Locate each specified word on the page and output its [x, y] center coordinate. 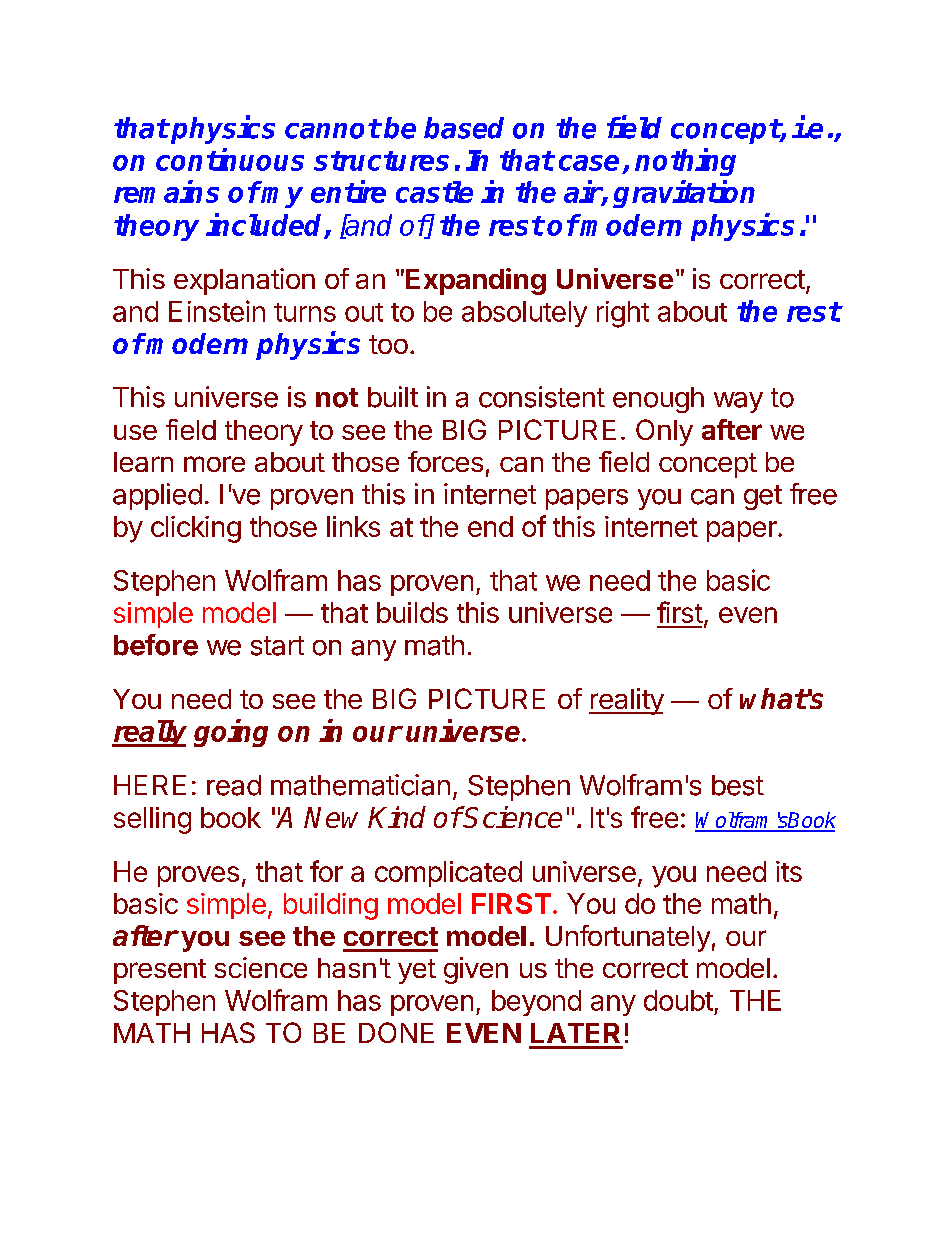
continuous [230, 159]
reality [626, 701]
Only [664, 432]
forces [445, 461]
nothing [685, 162]
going [231, 733]
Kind [397, 817]
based [464, 128]
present [160, 971]
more [214, 464]
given [476, 970]
